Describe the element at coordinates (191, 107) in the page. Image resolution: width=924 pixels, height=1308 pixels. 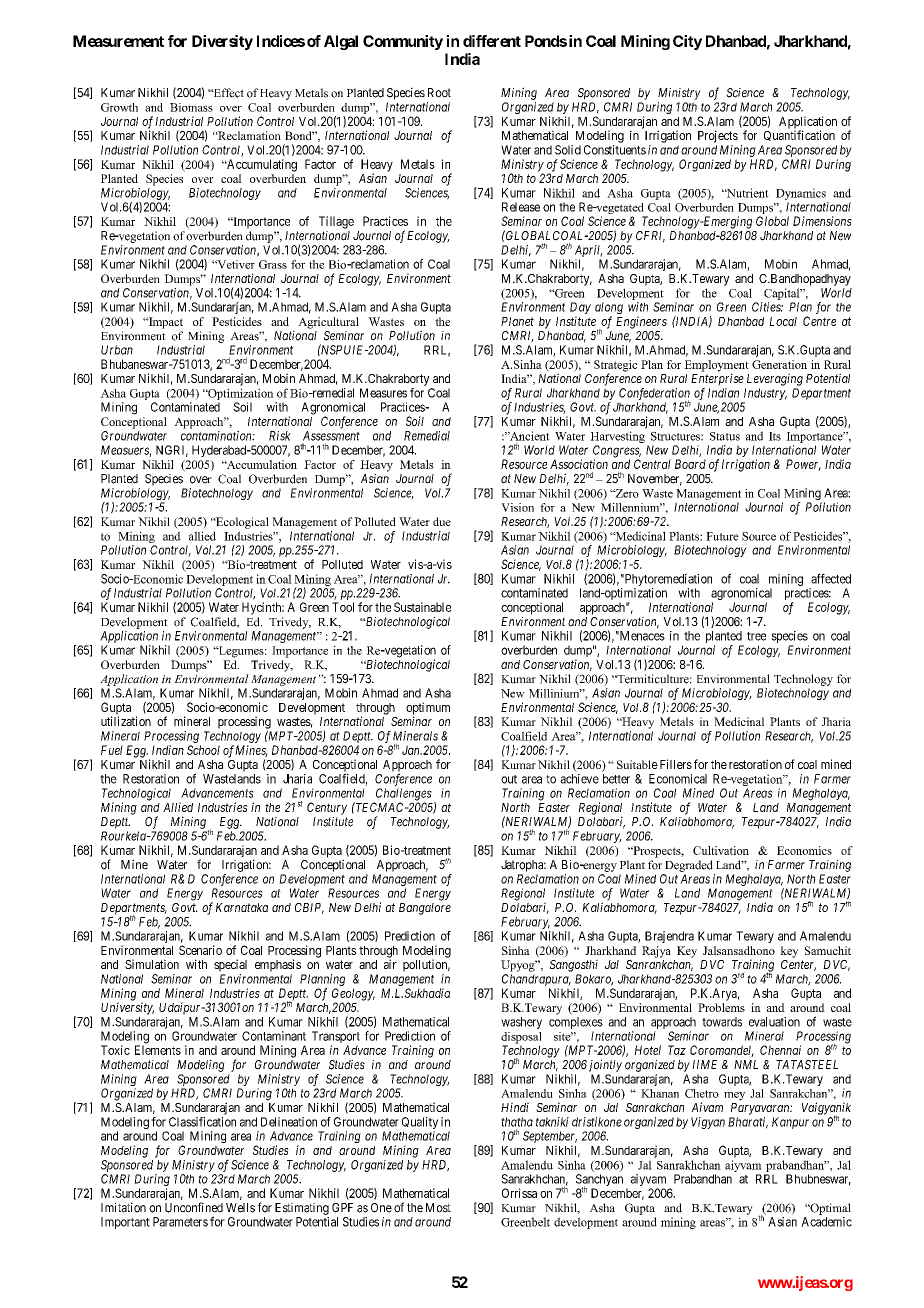
I see `Biomass` at that location.
